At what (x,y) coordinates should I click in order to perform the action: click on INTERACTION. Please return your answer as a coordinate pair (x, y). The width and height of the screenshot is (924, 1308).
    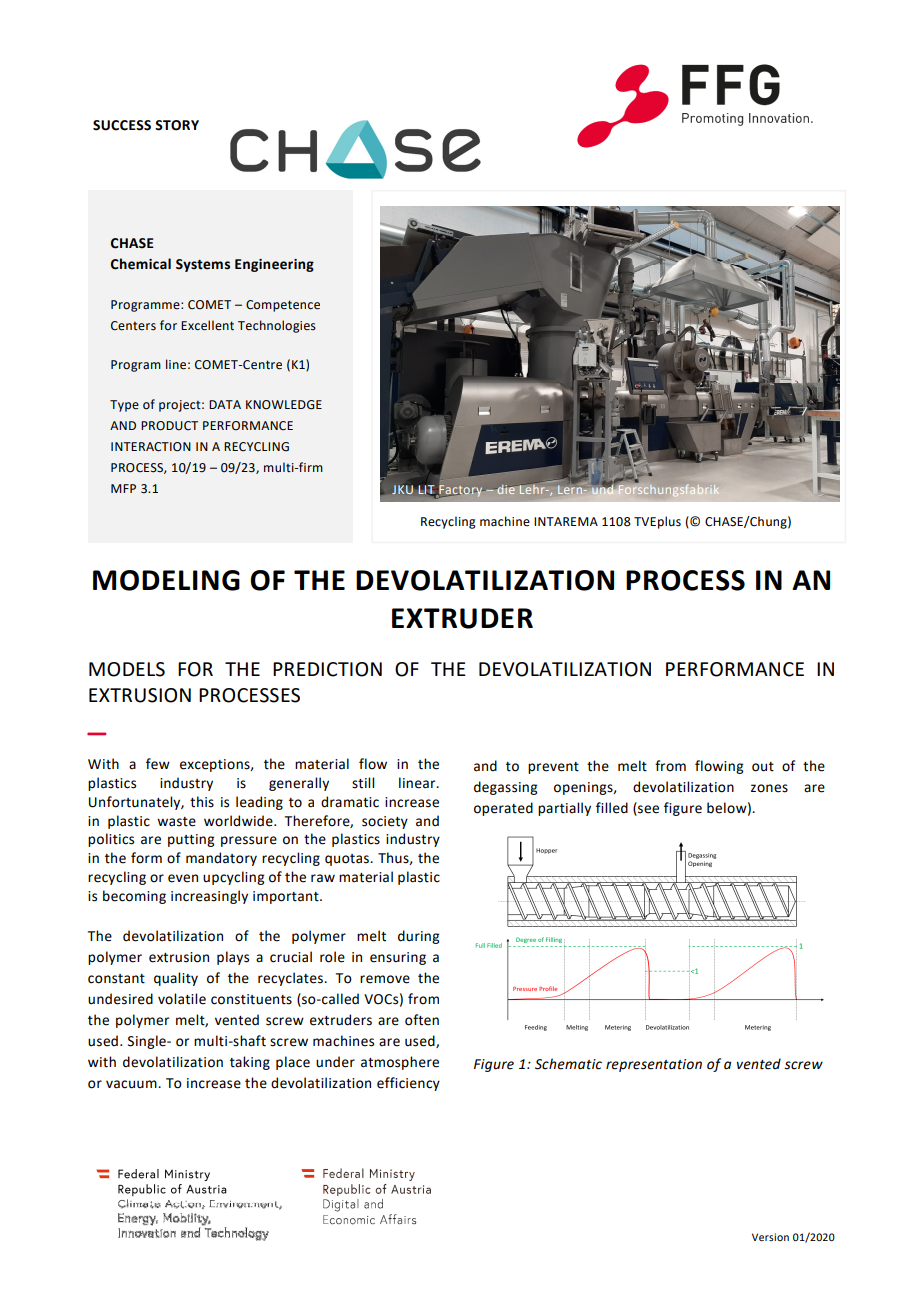
    Looking at the image, I should click on (151, 447).
